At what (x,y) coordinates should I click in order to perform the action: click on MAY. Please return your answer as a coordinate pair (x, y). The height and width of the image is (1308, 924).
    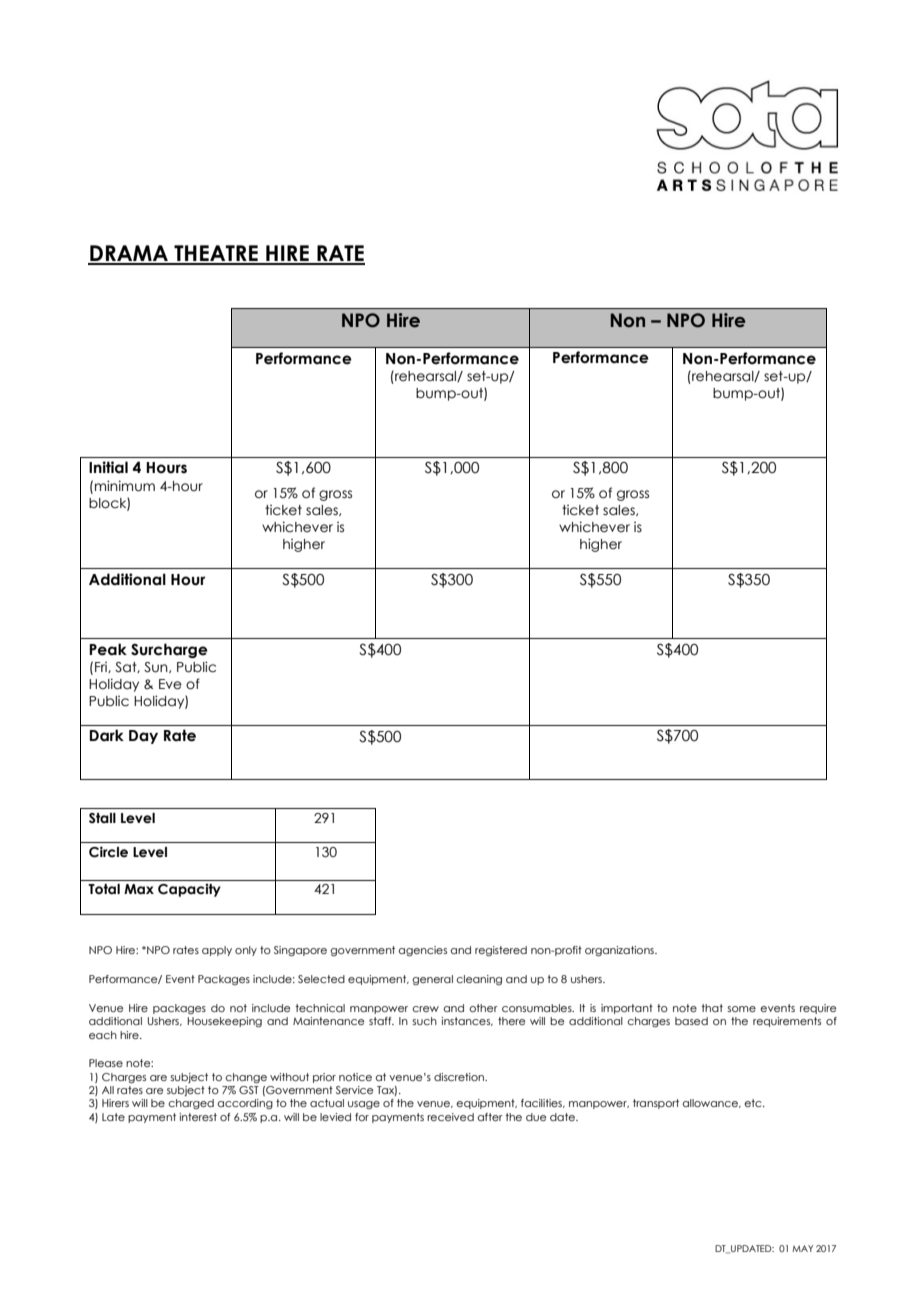
    Looking at the image, I should click on (802, 1248).
